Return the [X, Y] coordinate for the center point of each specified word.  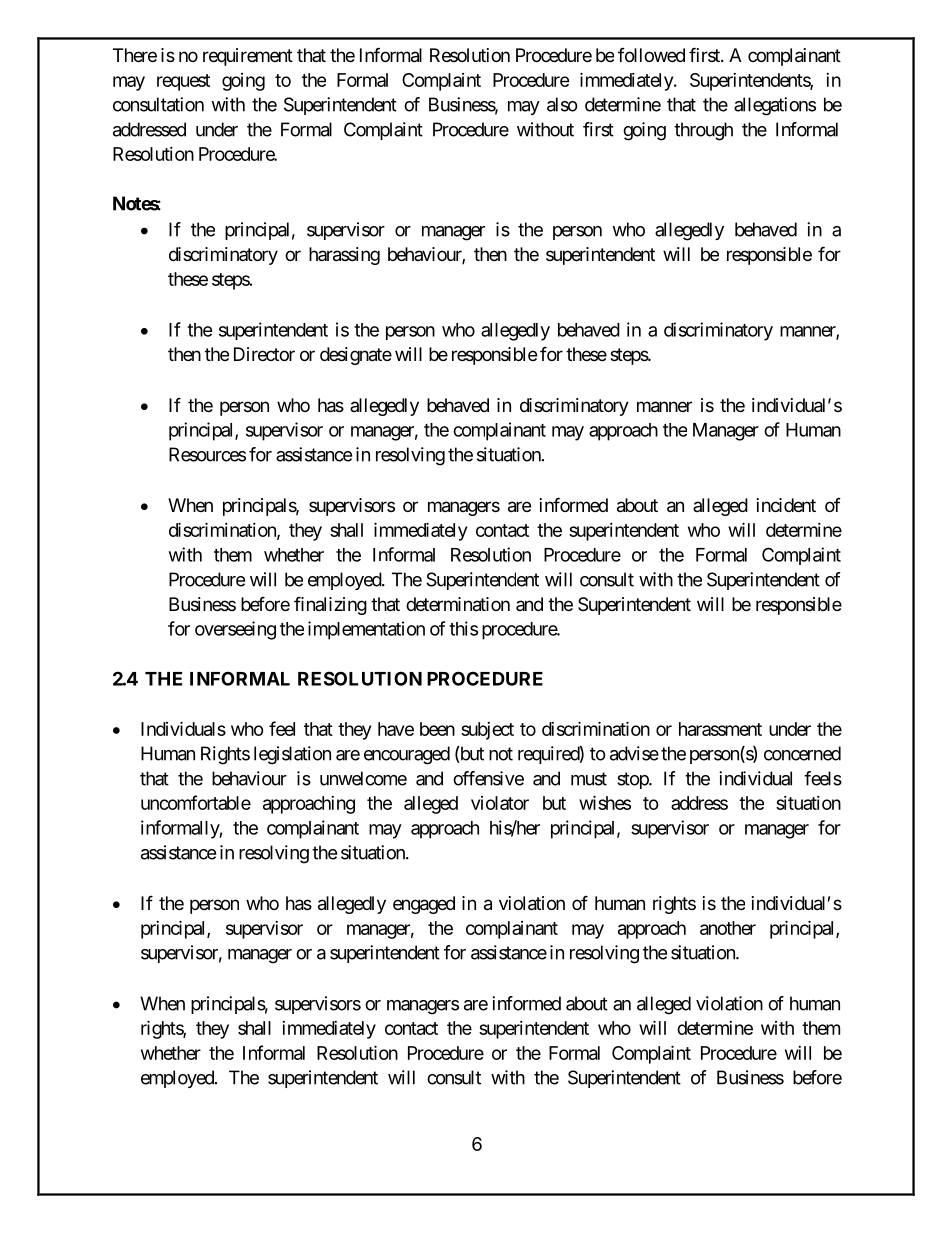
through [703, 131]
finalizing [330, 605]
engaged [424, 905]
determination [458, 604]
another [728, 928]
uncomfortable [196, 802]
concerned [802, 753]
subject [487, 731]
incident [786, 505]
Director [264, 354]
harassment [720, 729]
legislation [292, 755]
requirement [248, 57]
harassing [344, 256]
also [562, 104]
